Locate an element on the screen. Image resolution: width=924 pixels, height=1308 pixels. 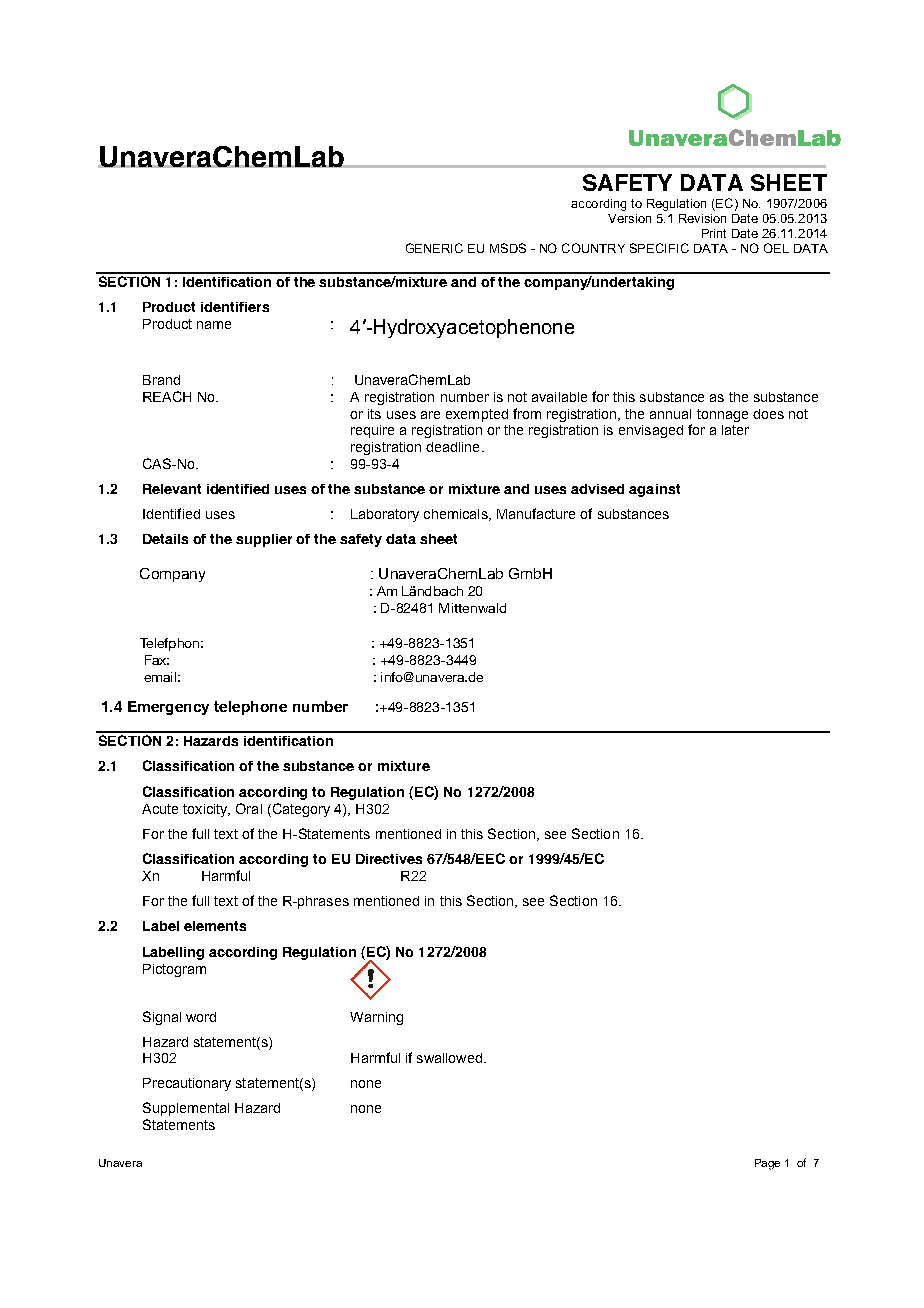
Print is located at coordinates (714, 233).
